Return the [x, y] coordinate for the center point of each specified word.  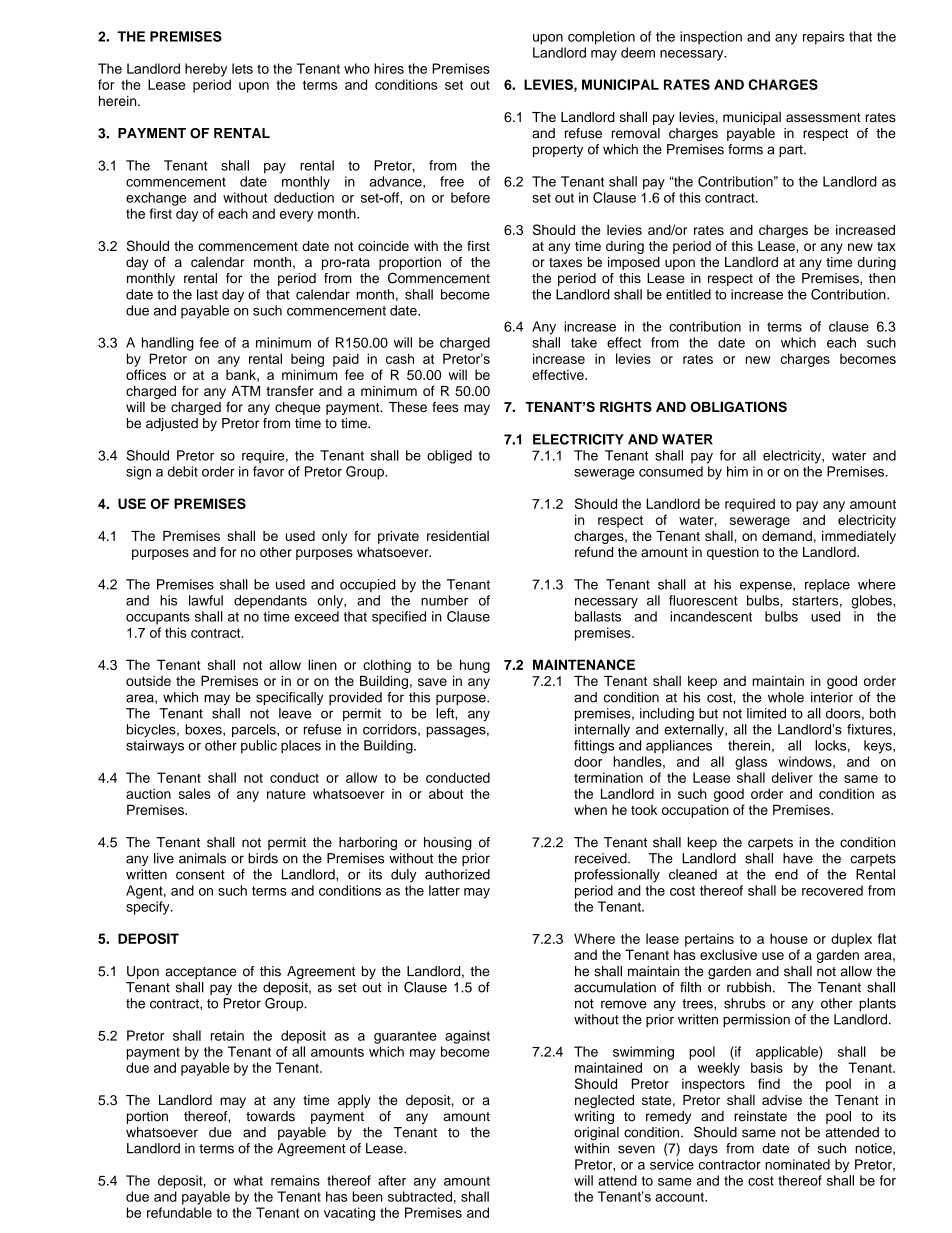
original [596, 1134]
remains [295, 1180]
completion [601, 38]
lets [242, 68]
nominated [797, 1164]
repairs [824, 38]
